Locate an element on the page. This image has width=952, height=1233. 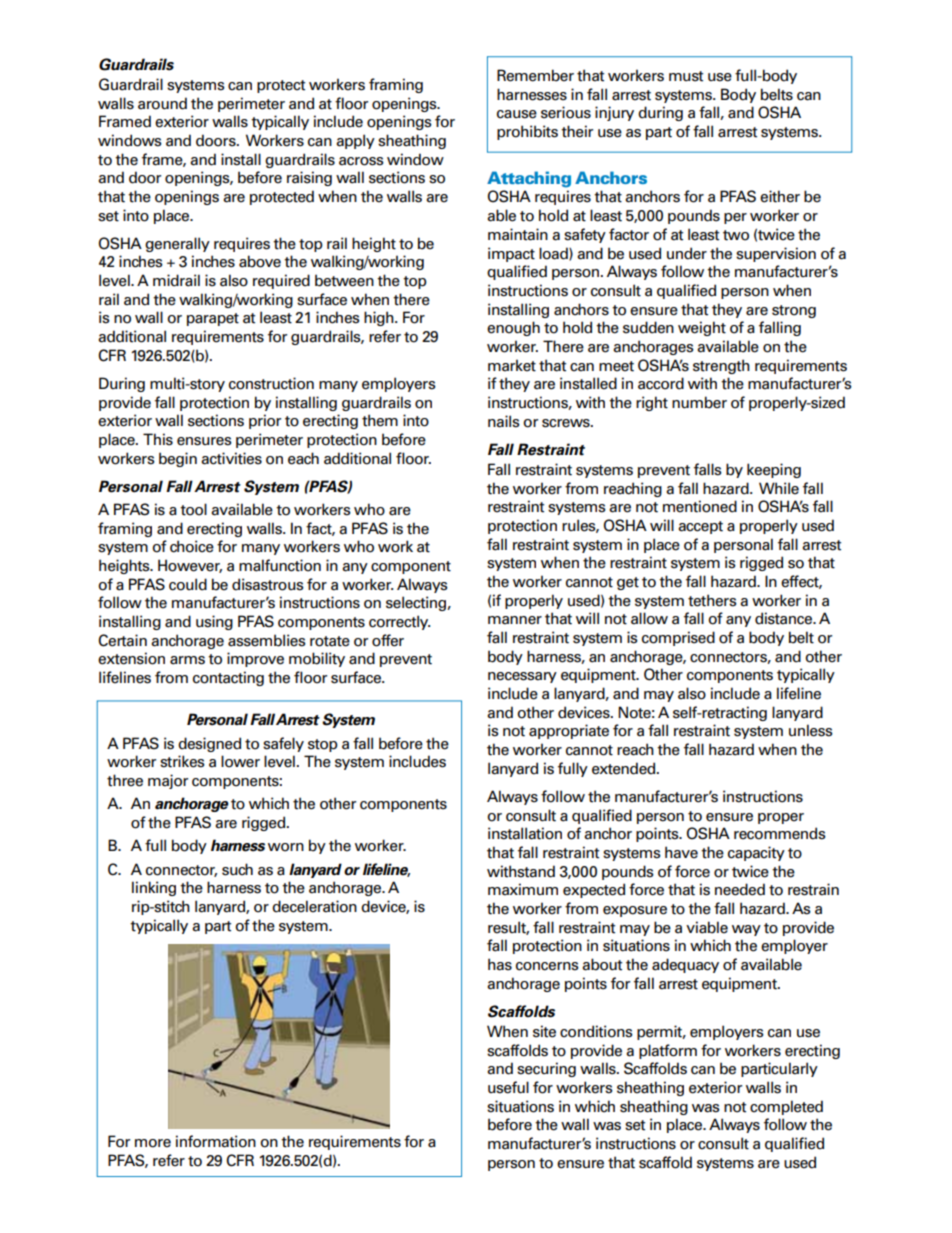
manner is located at coordinates (515, 620).
